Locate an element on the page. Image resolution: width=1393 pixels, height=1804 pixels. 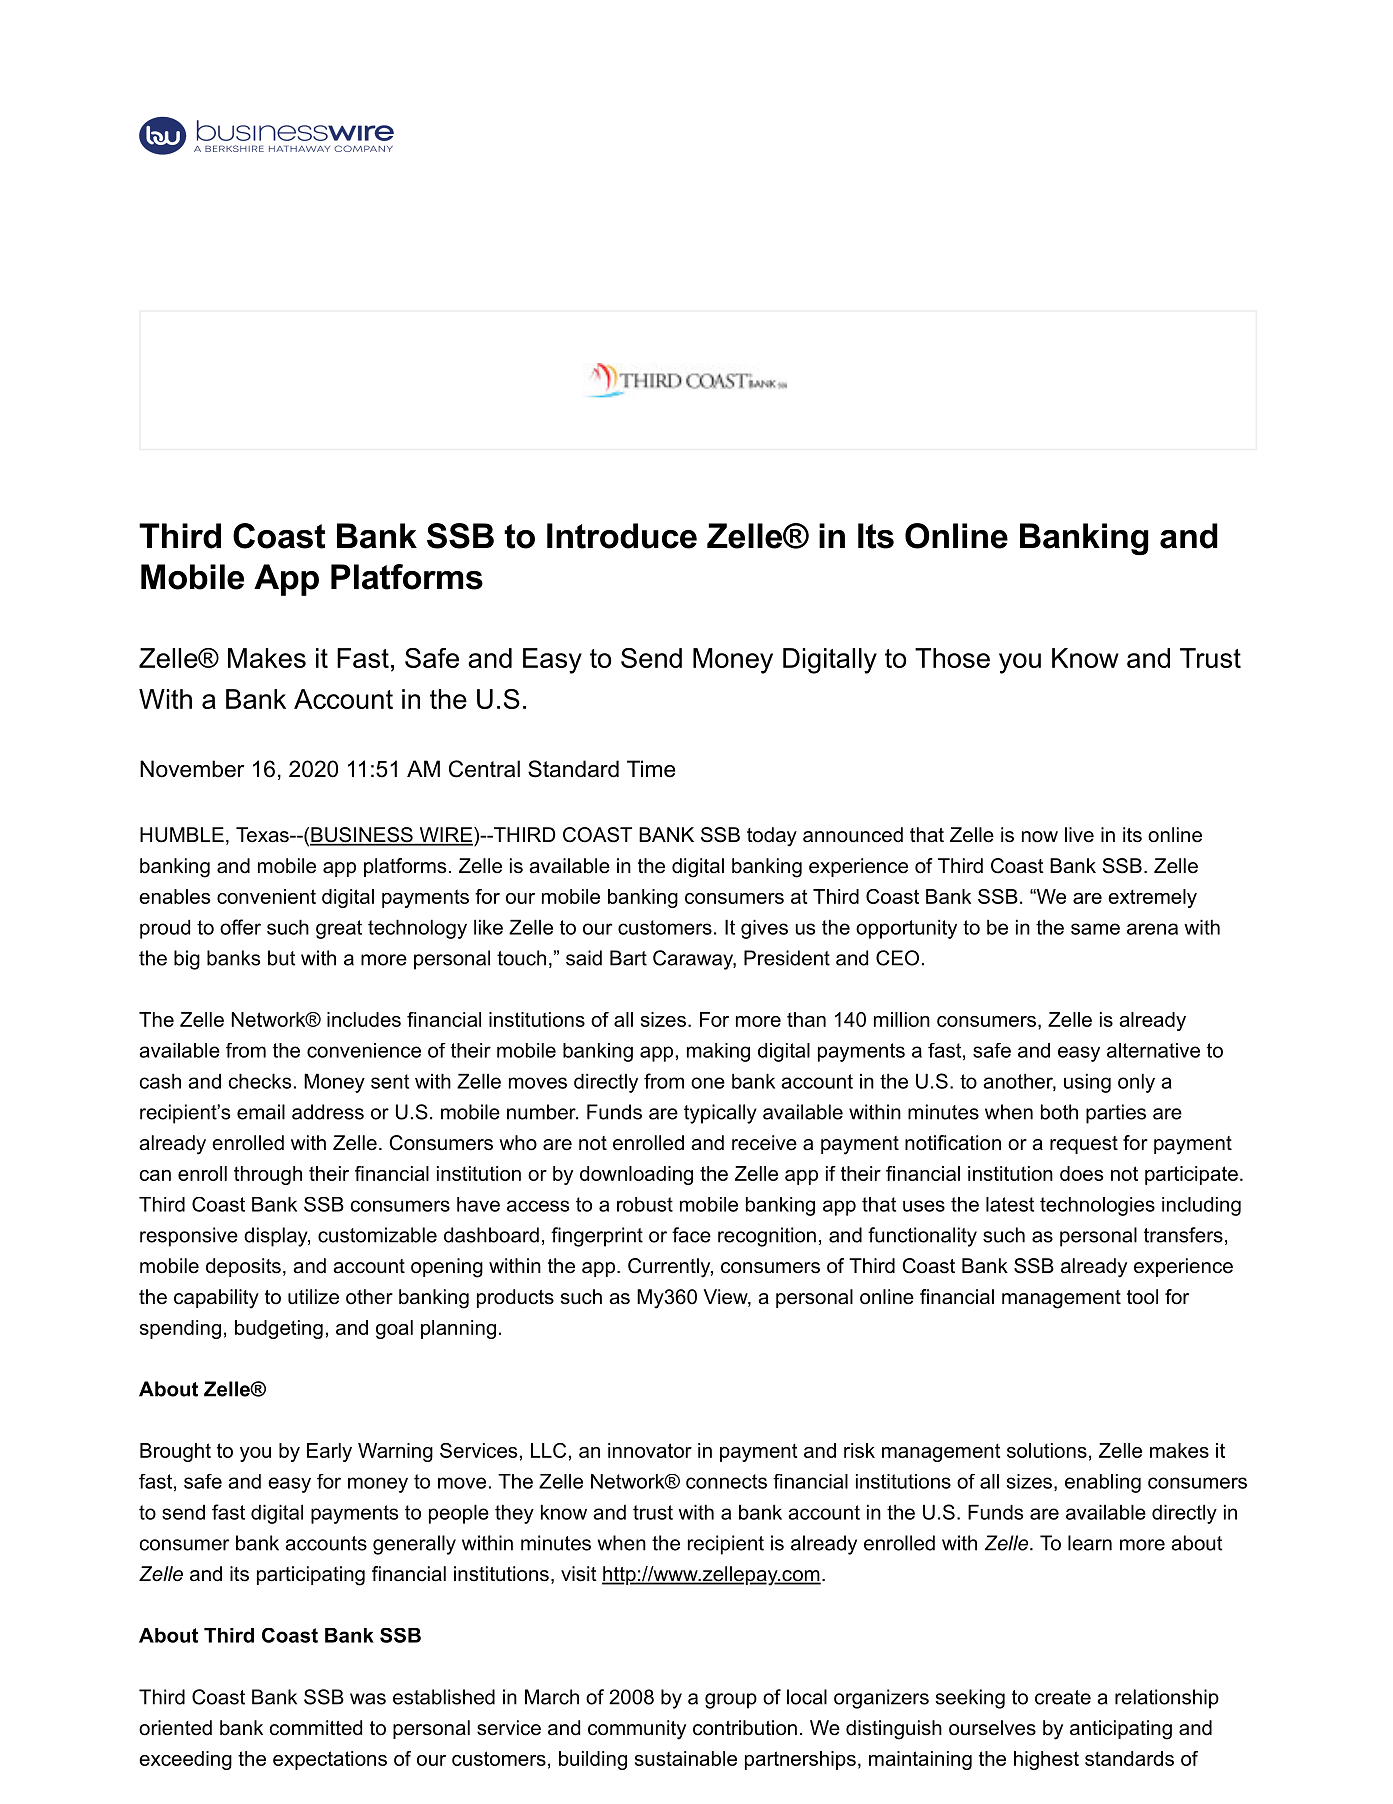
face is located at coordinates (691, 1235).
